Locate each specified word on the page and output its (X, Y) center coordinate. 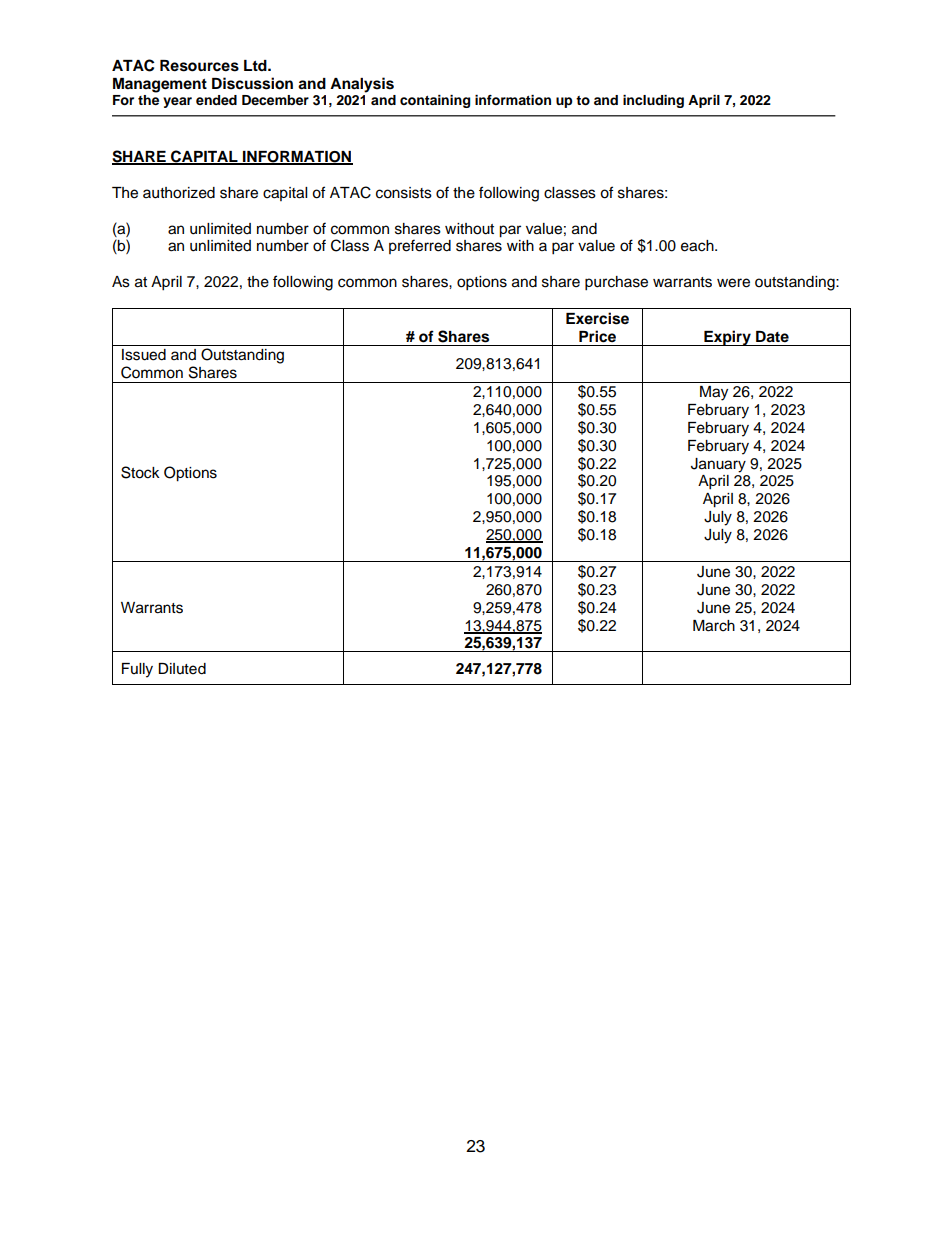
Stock (140, 472)
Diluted (182, 669)
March (714, 626)
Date (772, 337)
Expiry (727, 338)
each (698, 246)
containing (435, 101)
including (653, 101)
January (718, 465)
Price (597, 336)
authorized (179, 193)
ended (216, 100)
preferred (420, 246)
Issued (144, 355)
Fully (137, 670)
